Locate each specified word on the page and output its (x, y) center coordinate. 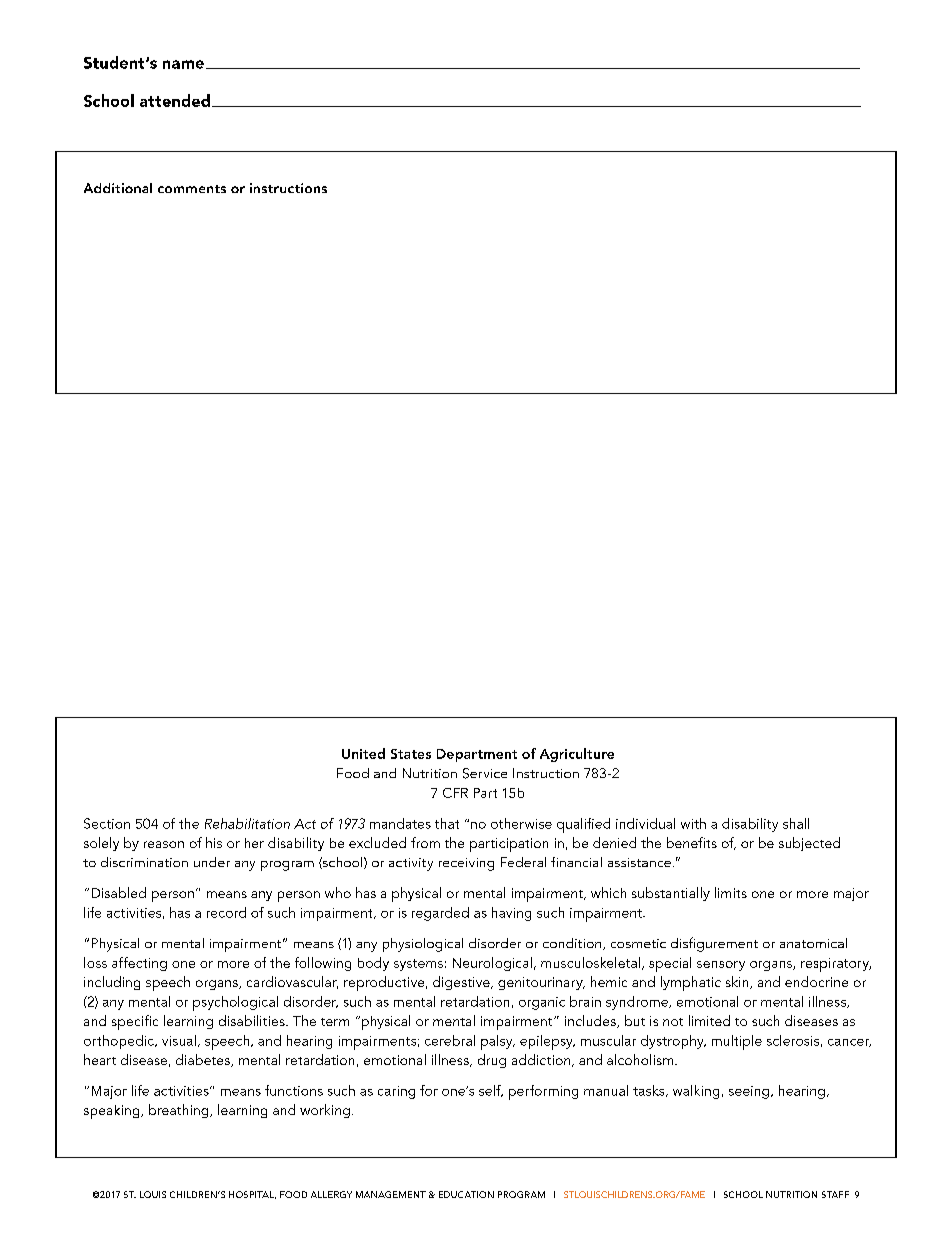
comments (192, 189)
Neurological (492, 964)
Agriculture (577, 755)
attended (175, 100)
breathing (180, 1111)
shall (796, 823)
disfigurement (714, 944)
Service (485, 773)
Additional (118, 188)
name (183, 64)
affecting (139, 964)
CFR (455, 793)
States (411, 754)
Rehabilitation (247, 823)
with (693, 823)
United (363, 753)
